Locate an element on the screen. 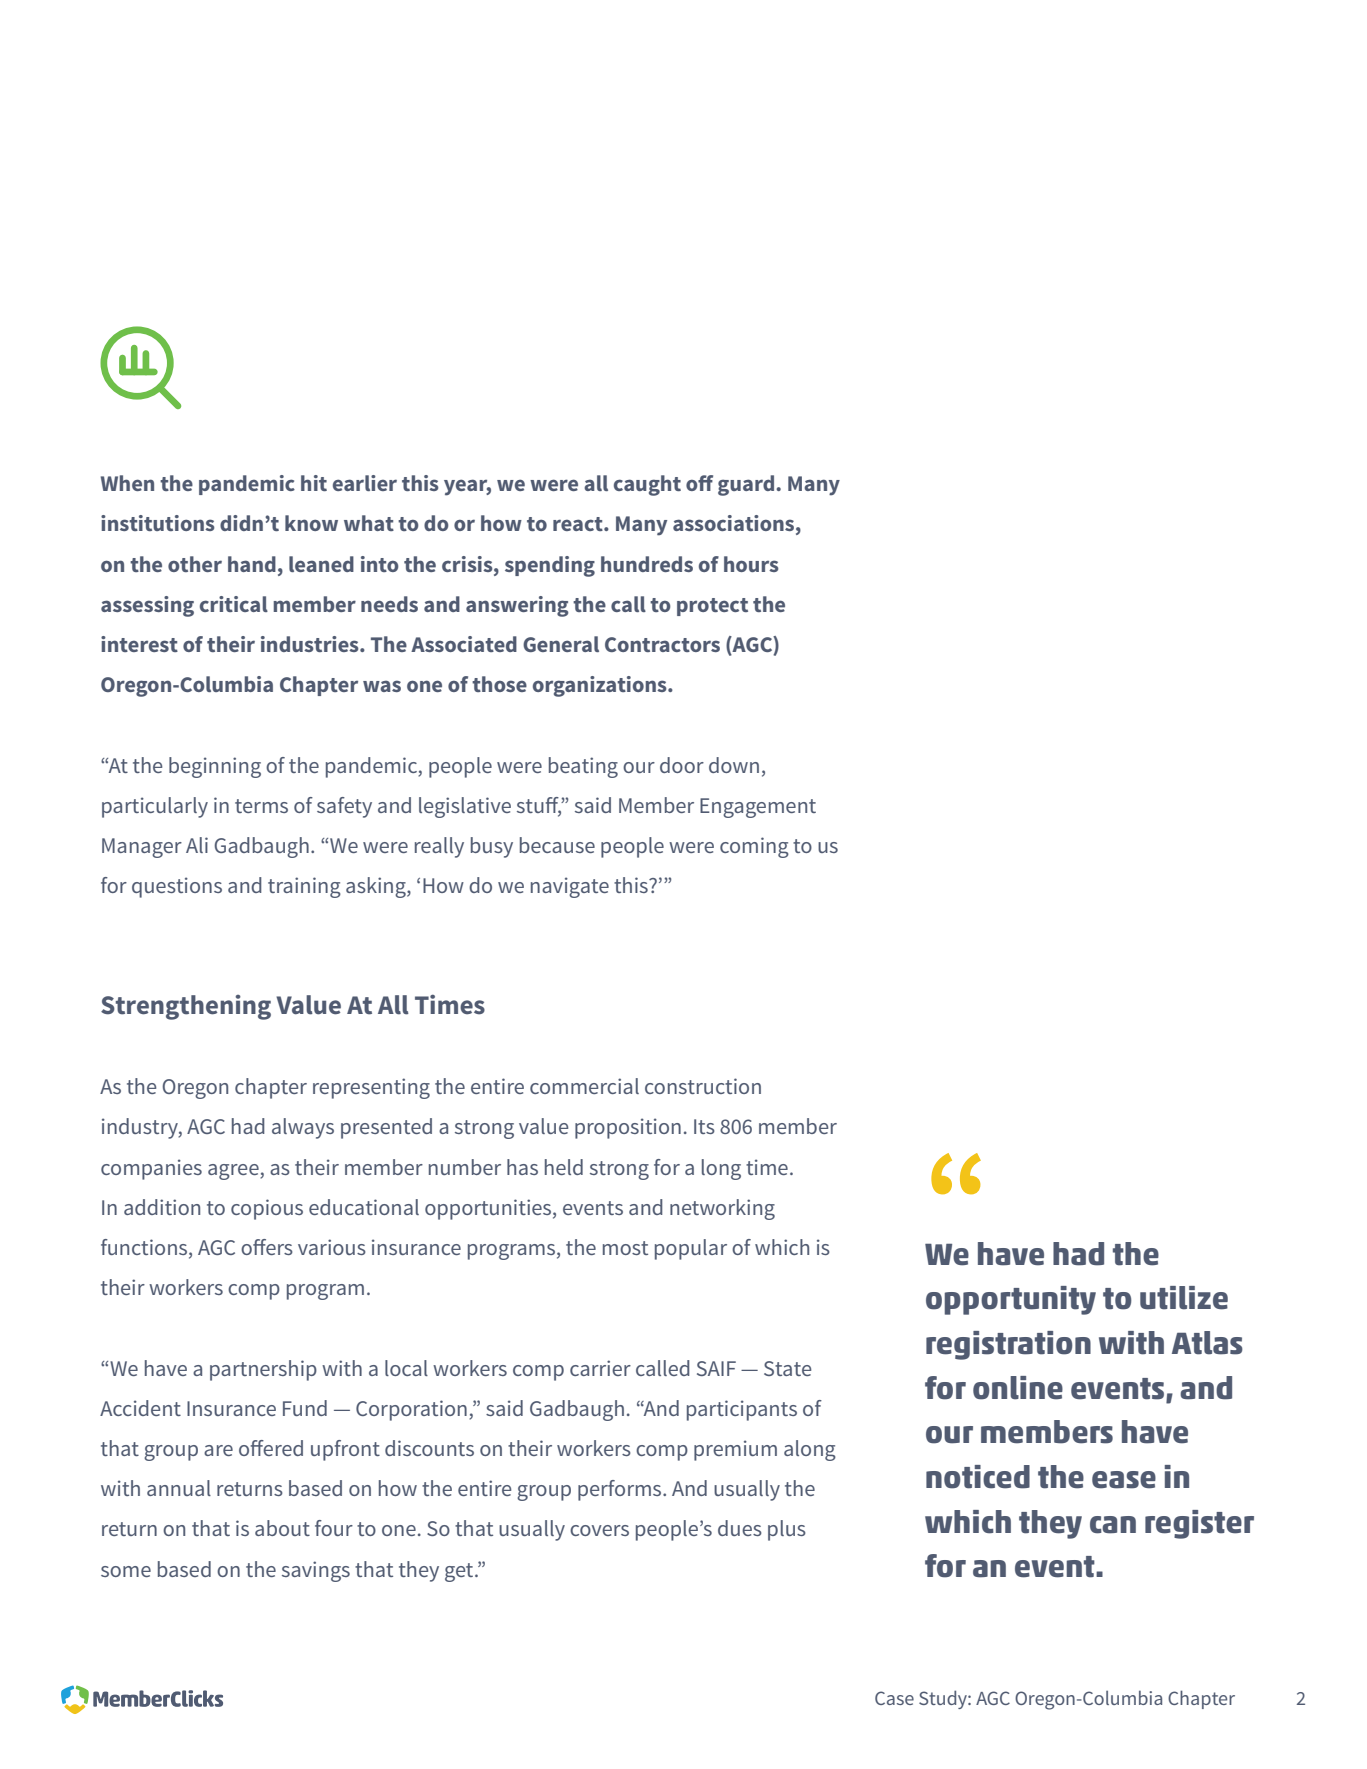 This screenshot has height=1769, width=1367. popular is located at coordinates (691, 1249).
